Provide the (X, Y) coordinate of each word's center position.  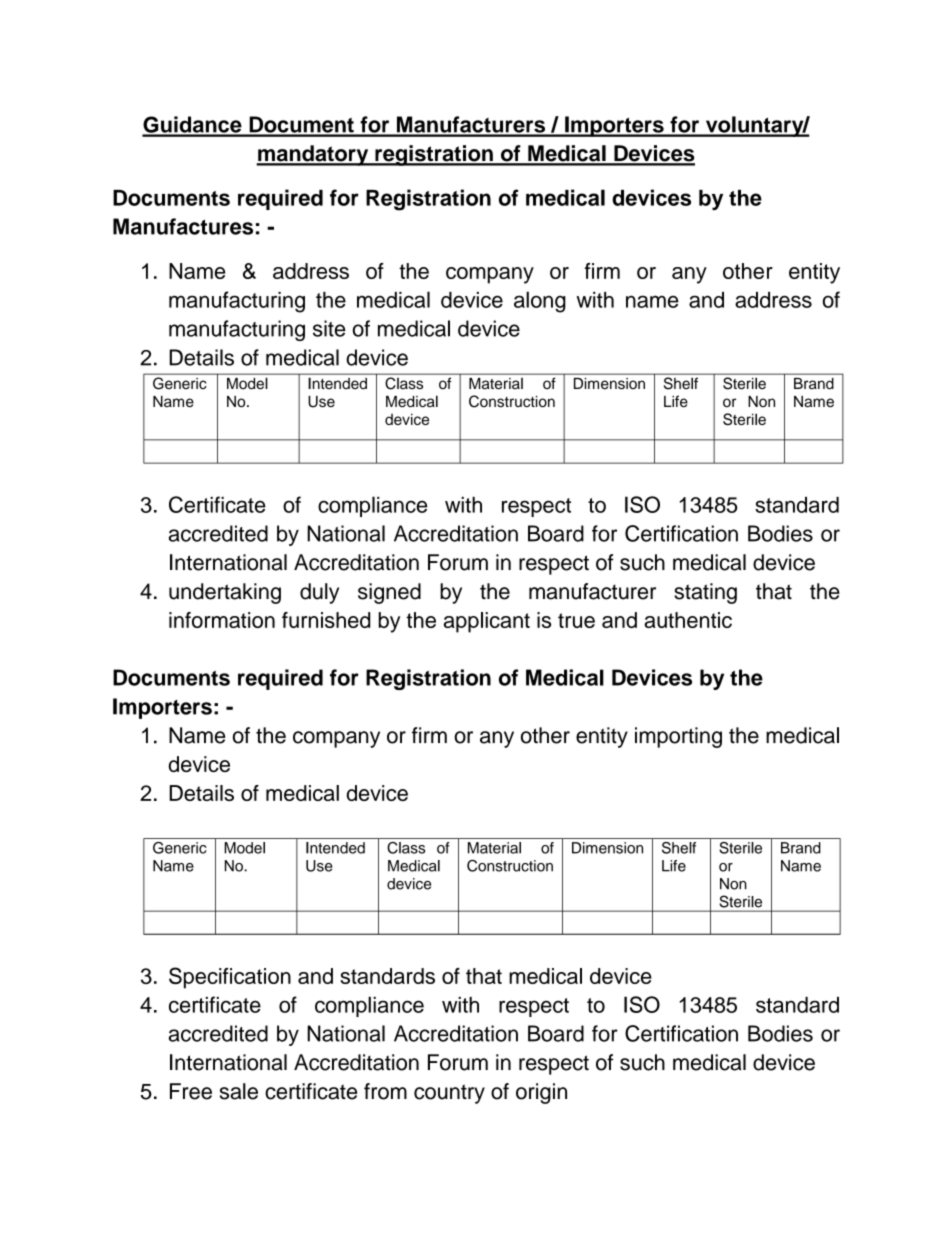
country (449, 1094)
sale (239, 1091)
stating (705, 593)
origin (541, 1093)
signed (389, 593)
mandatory (313, 155)
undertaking (225, 593)
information (222, 620)
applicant (487, 622)
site (329, 328)
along (540, 302)
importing (678, 737)
